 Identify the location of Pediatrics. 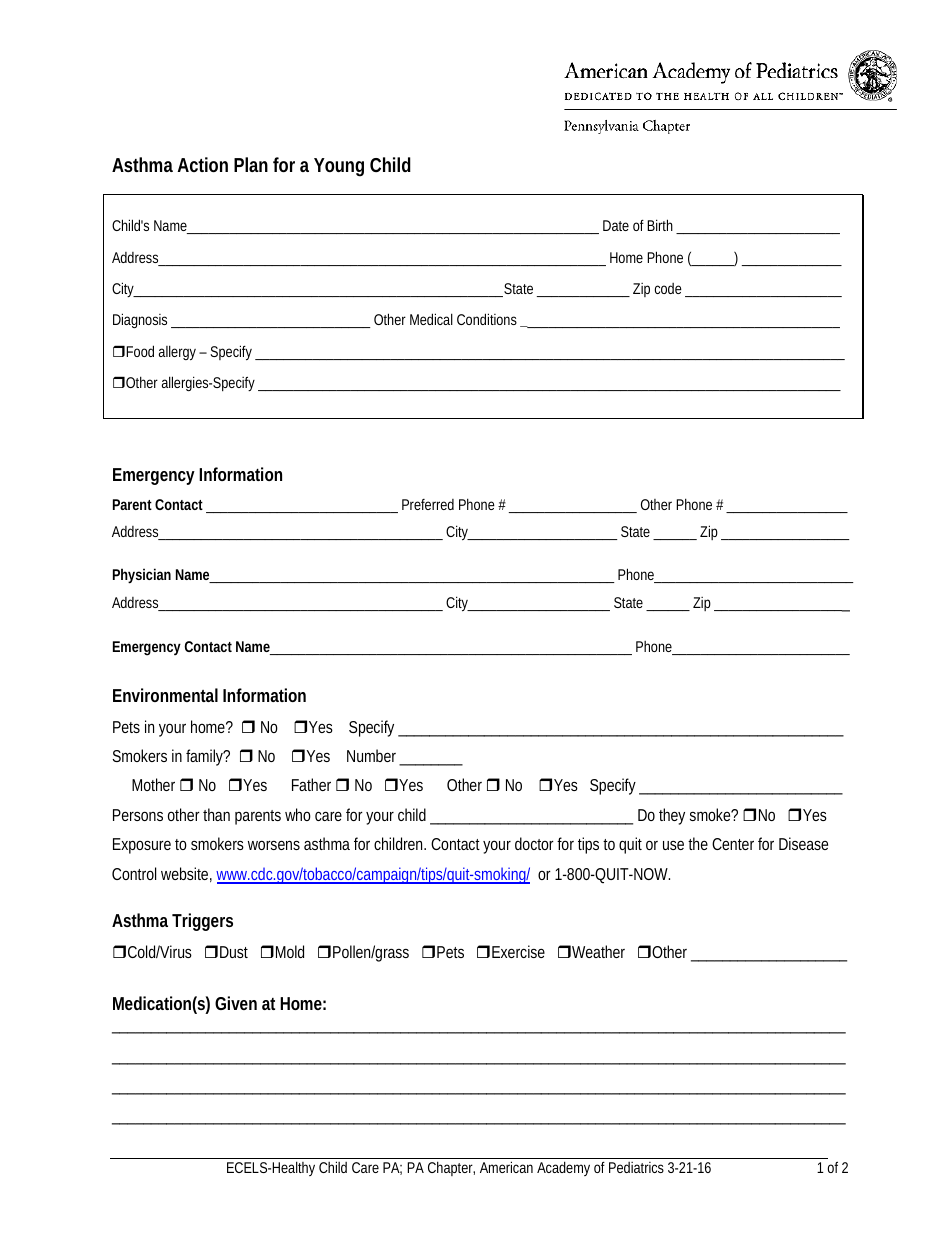
(636, 1167).
